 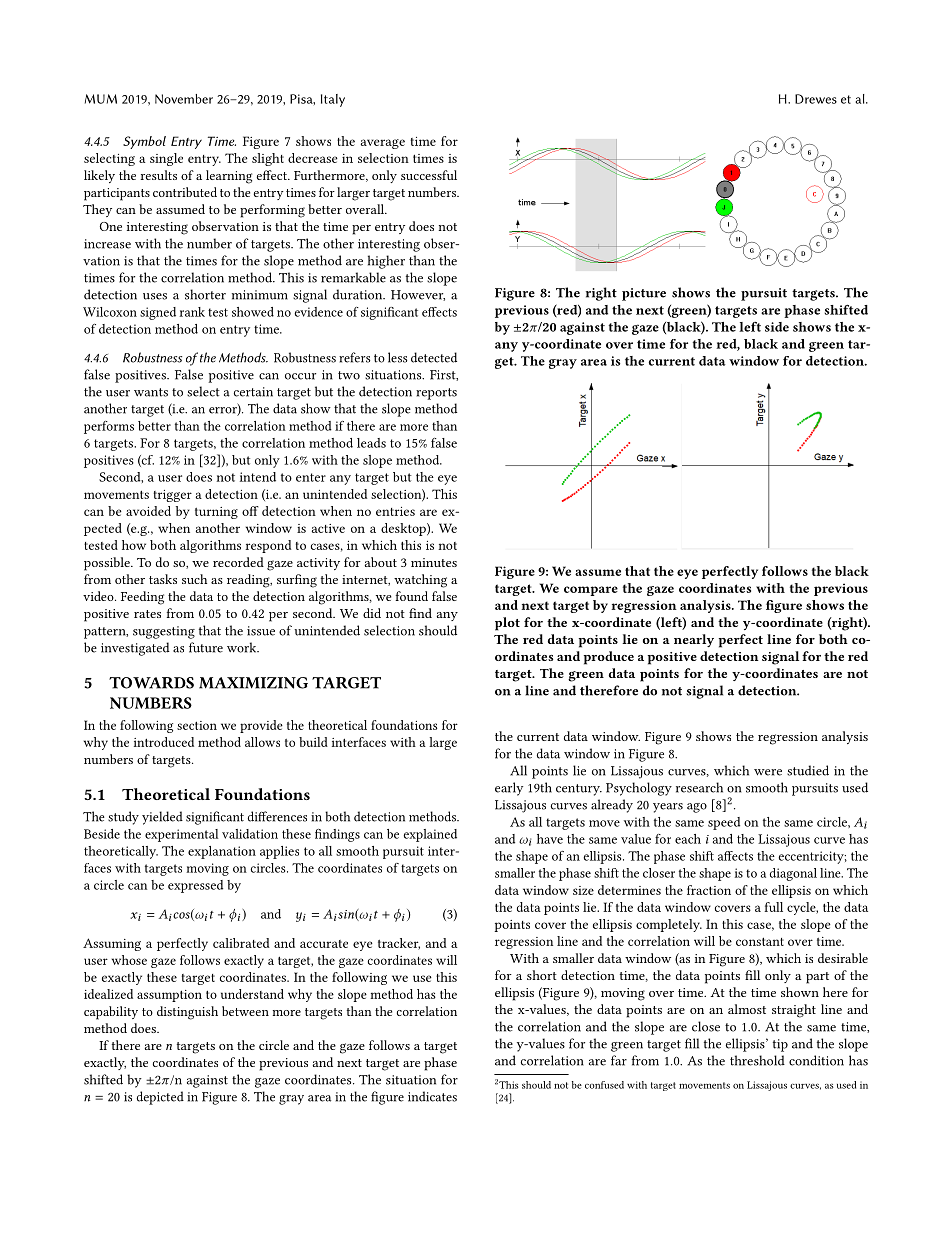 I want to click on performs, so click(x=109, y=427).
